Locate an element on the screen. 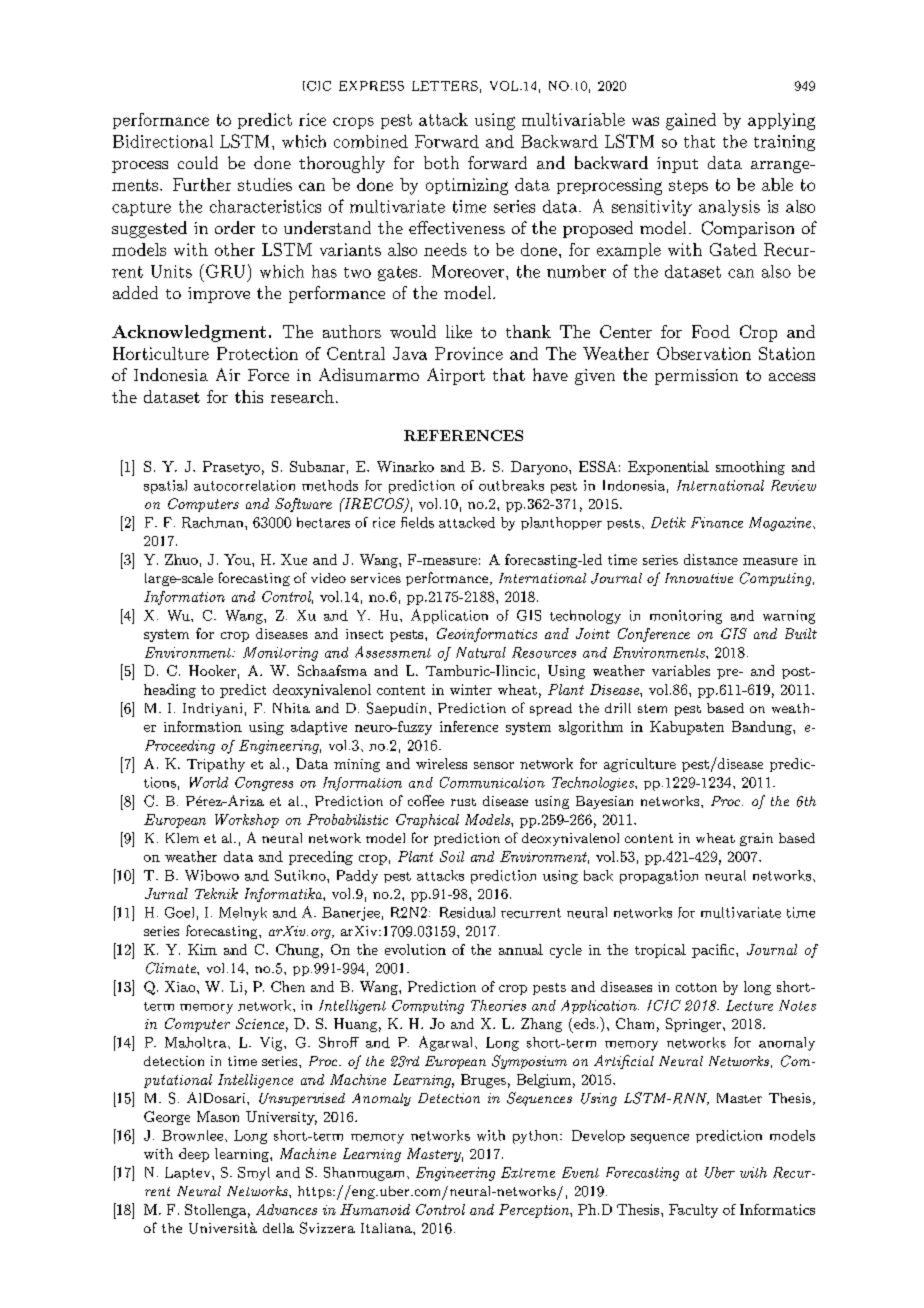  grain is located at coordinates (756, 839).
